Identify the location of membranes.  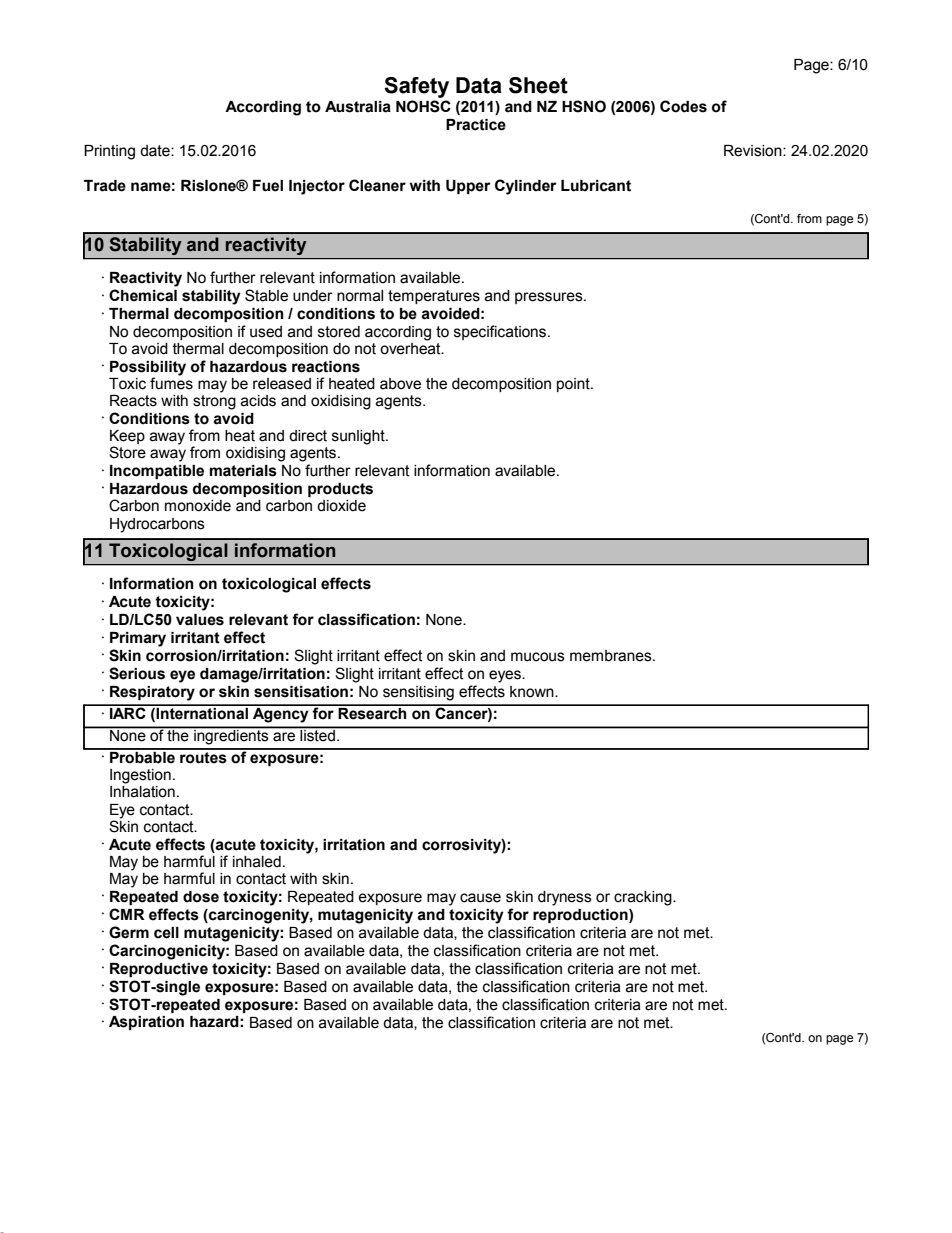
(612, 656).
